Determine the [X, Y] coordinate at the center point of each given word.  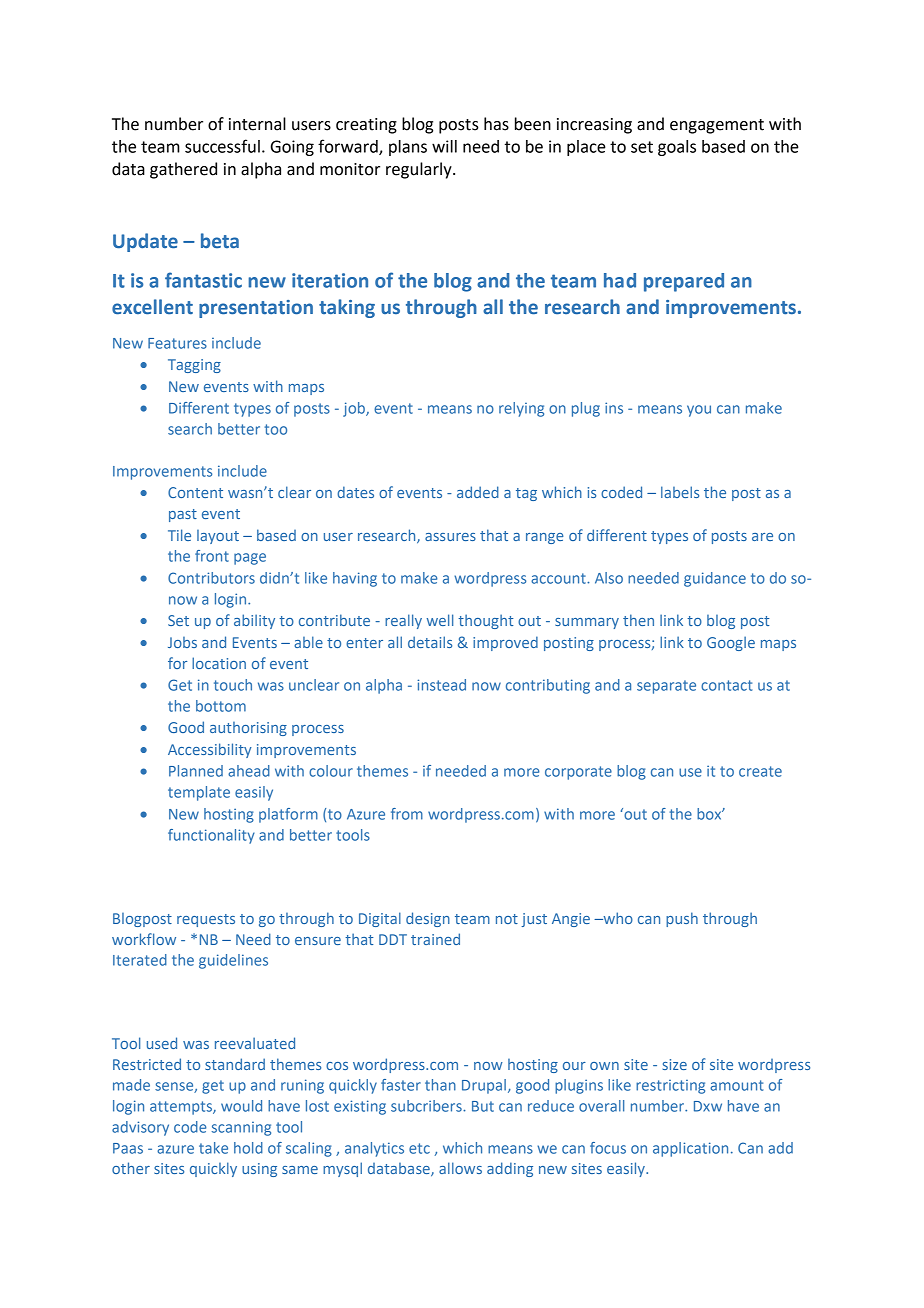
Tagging [194, 366]
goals [677, 148]
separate [666, 687]
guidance [715, 579]
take [213, 1148]
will [444, 146]
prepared [684, 282]
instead [441, 685]
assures [450, 537]
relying [521, 409]
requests [206, 920]
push [682, 919]
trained [435, 939]
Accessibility [210, 750]
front [212, 556]
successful [222, 146]
